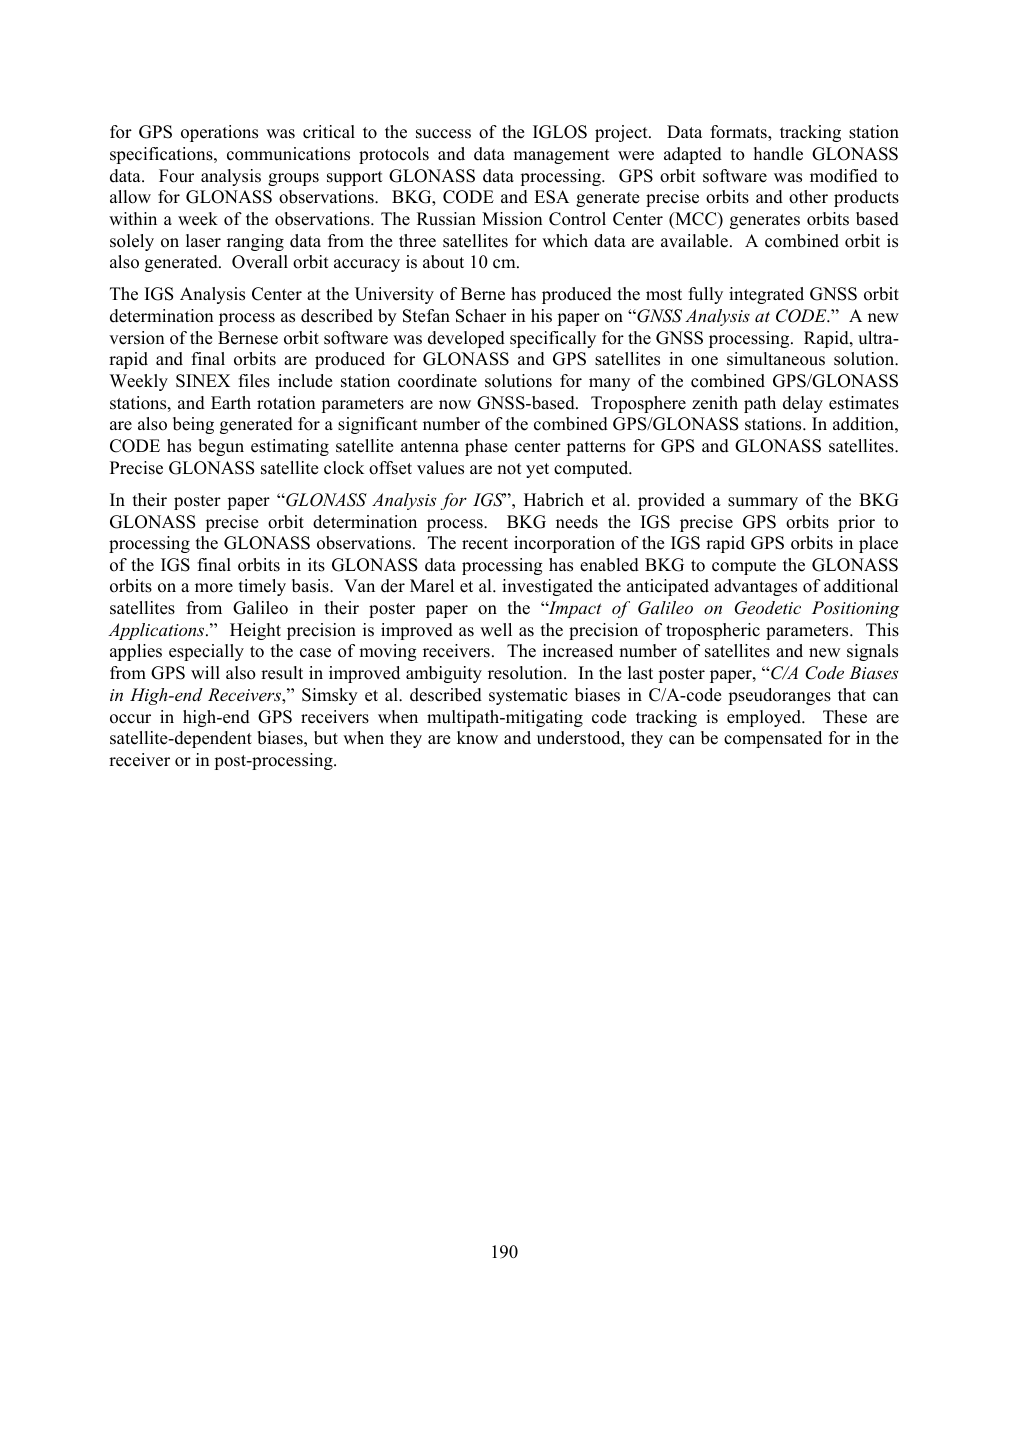 The image size is (1020, 1443). Describe the element at coordinates (561, 156) in the page. I see `management` at that location.
